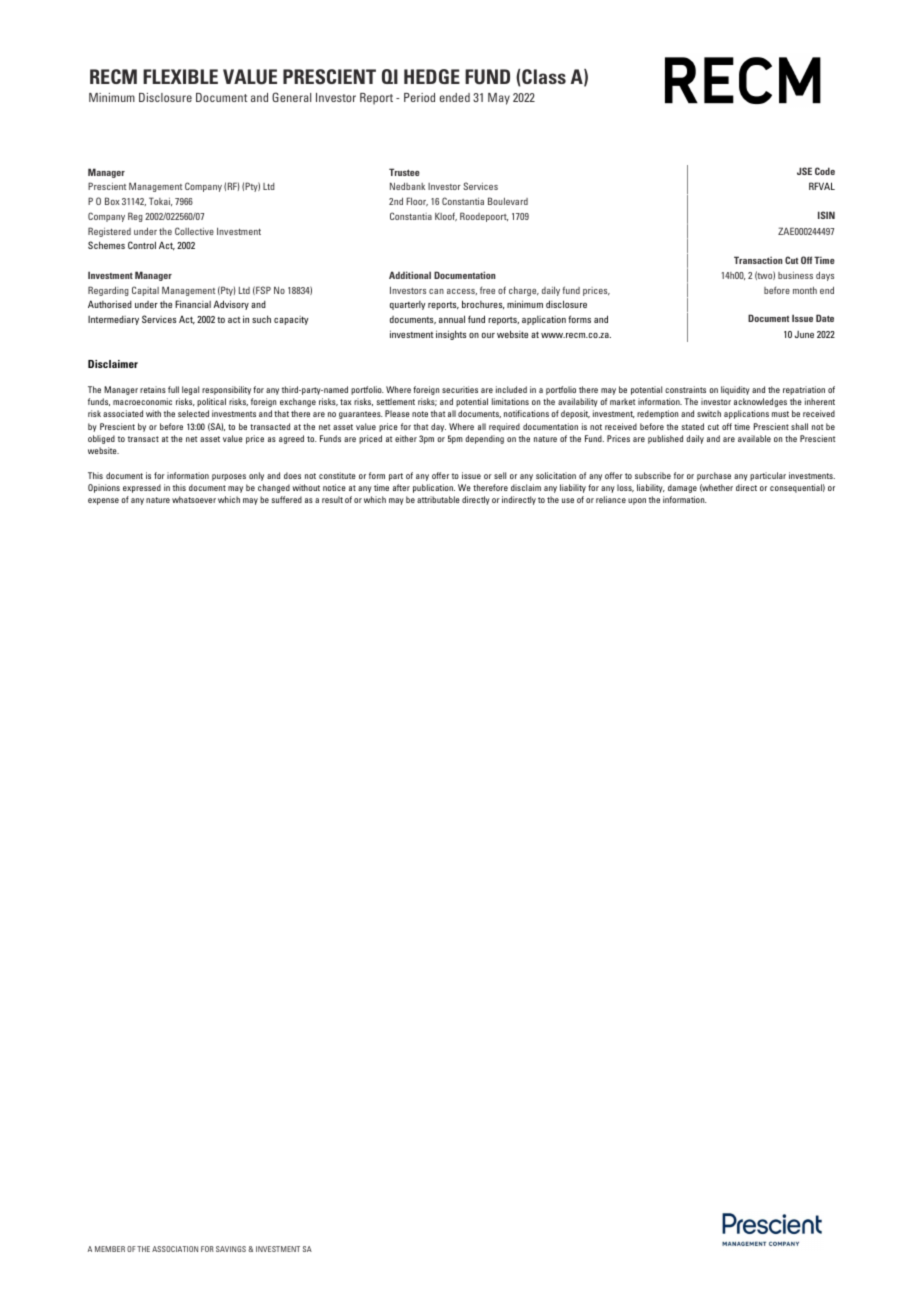  Describe the element at coordinates (804, 334) in the document. I see `June` at that location.
